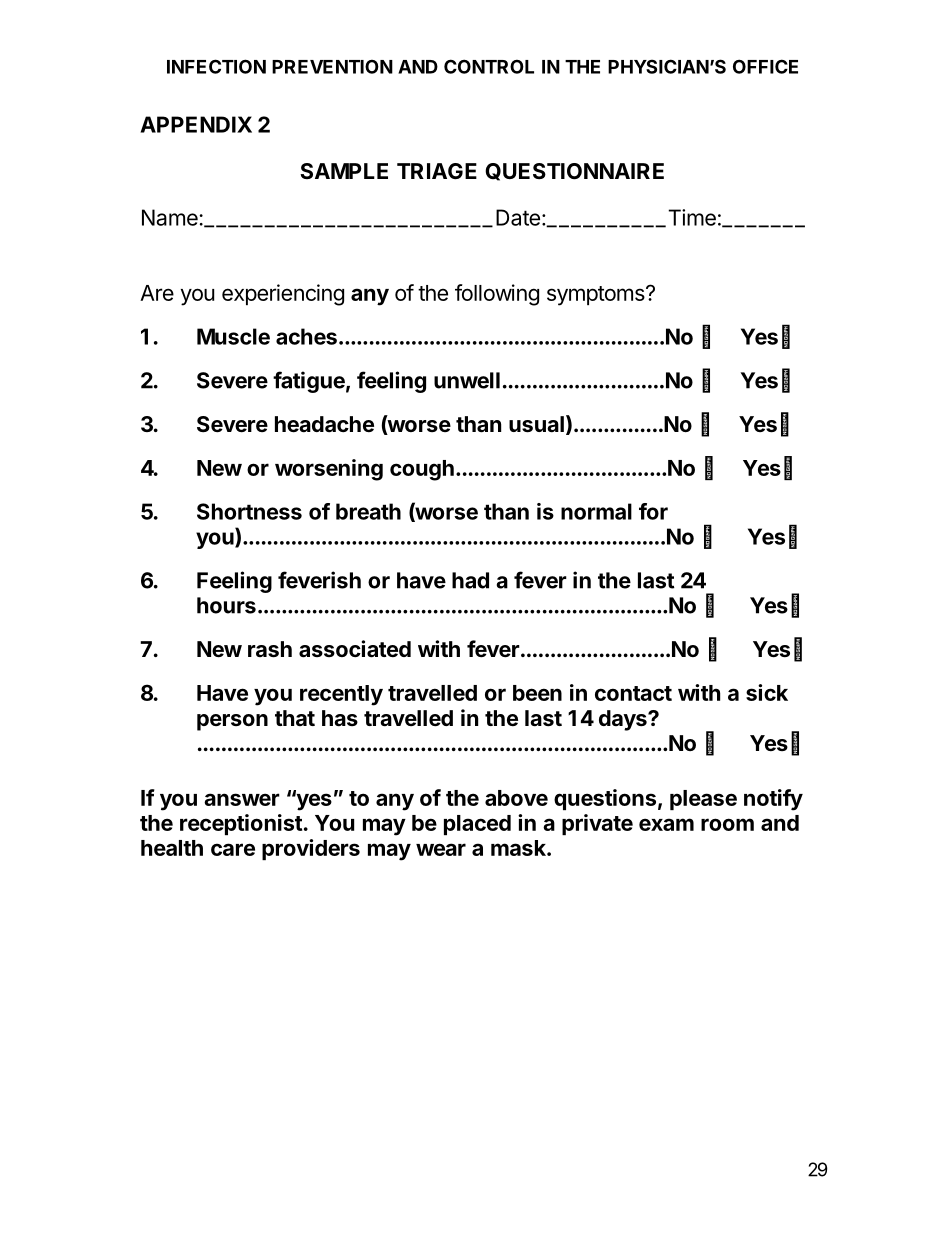 This document has height=1233, width=952. What do you see at coordinates (470, 580) in the document?
I see `had` at bounding box center [470, 580].
